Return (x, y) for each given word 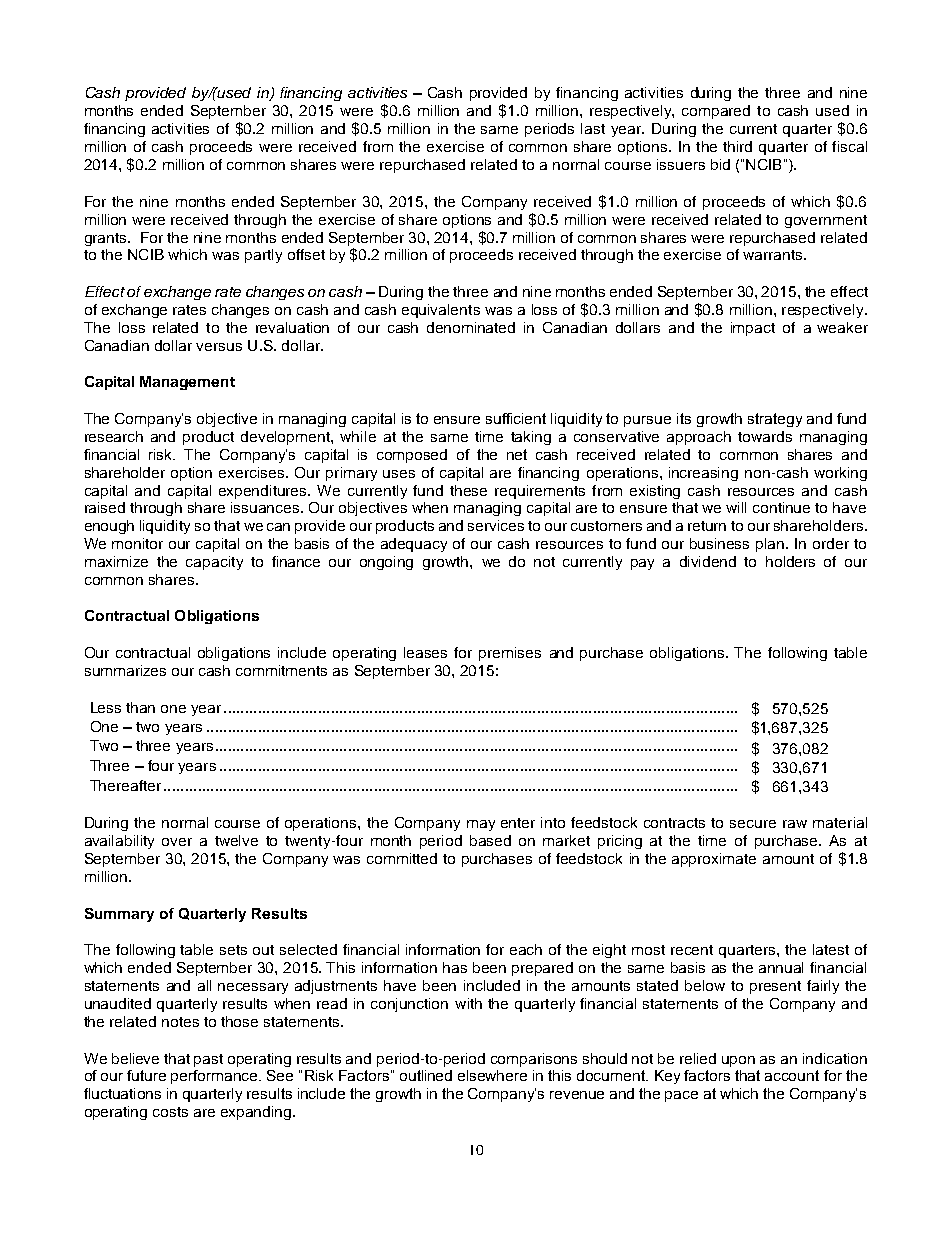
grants (107, 239)
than (140, 707)
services (496, 525)
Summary (119, 915)
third (737, 146)
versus (219, 347)
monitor (137, 543)
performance (216, 1077)
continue (781, 507)
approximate (714, 860)
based (490, 840)
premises (510, 654)
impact (753, 329)
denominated (471, 327)
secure (753, 824)
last (593, 128)
